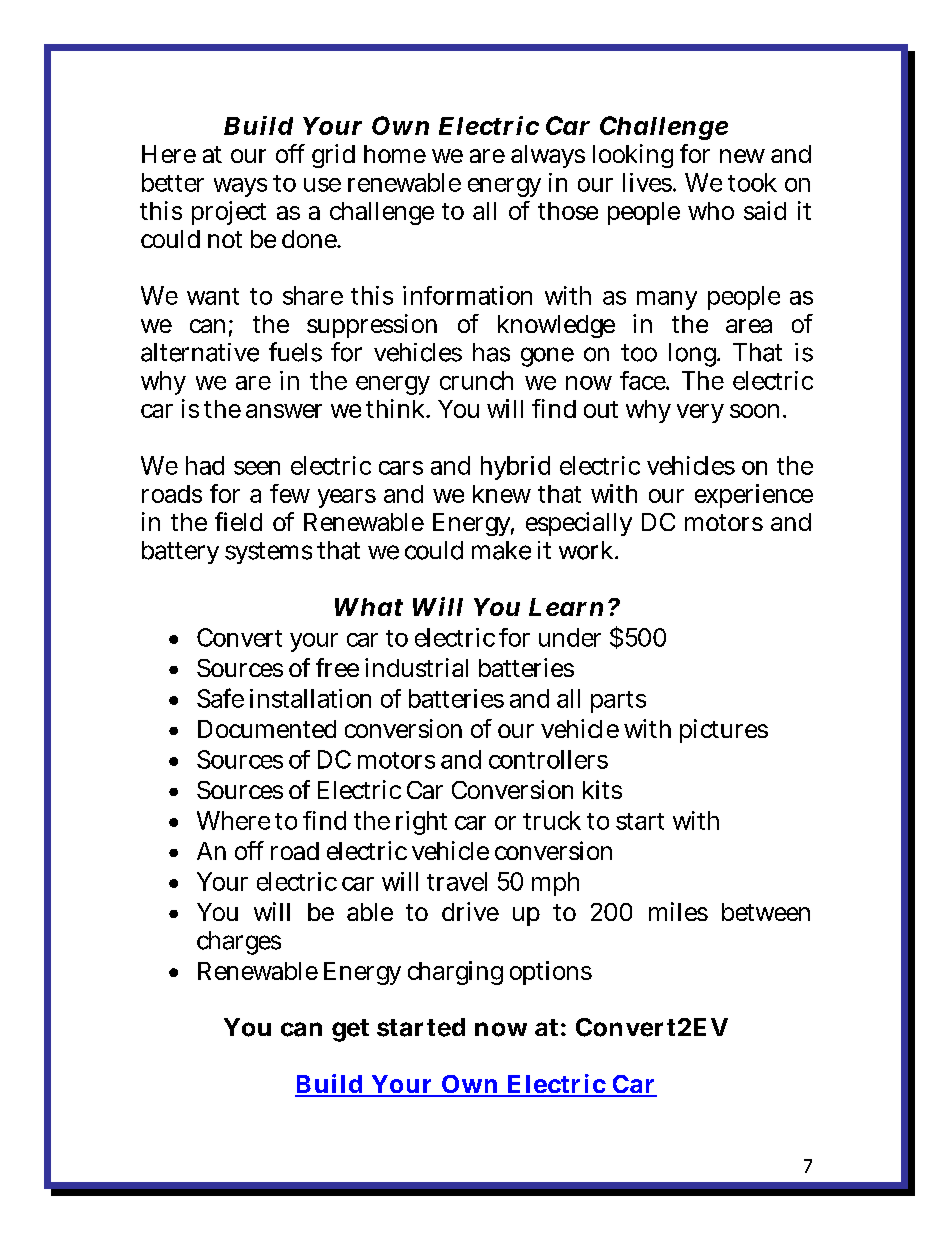 The height and width of the screenshot is (1233, 952). What do you see at coordinates (491, 352) in the screenshot?
I see `has` at bounding box center [491, 352].
